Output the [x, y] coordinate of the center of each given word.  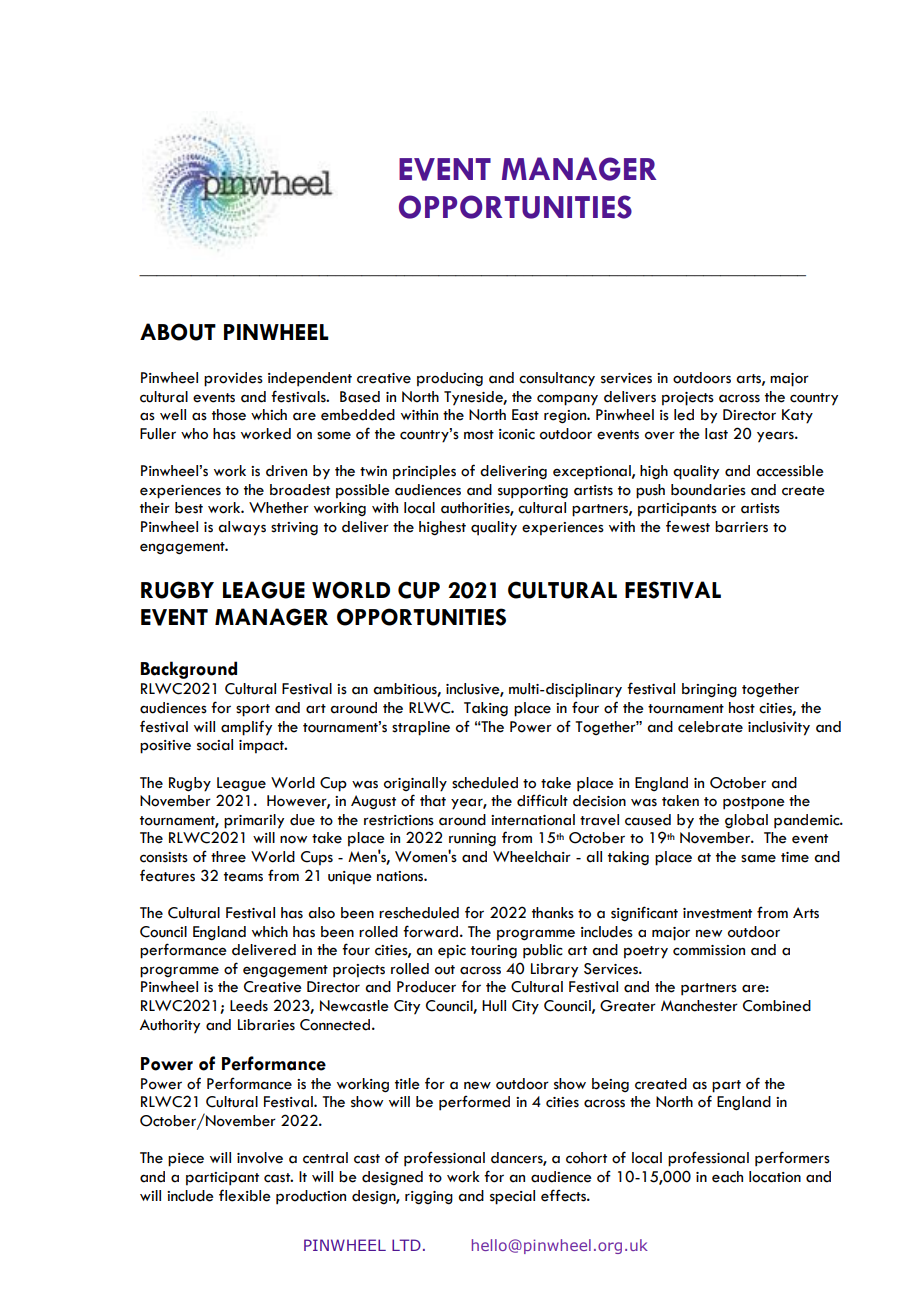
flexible [245, 1195]
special [512, 1197]
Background [189, 670]
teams [243, 877]
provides [233, 379]
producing [450, 379]
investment [717, 913]
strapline [421, 728]
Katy [797, 416]
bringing [709, 690]
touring [494, 951]
